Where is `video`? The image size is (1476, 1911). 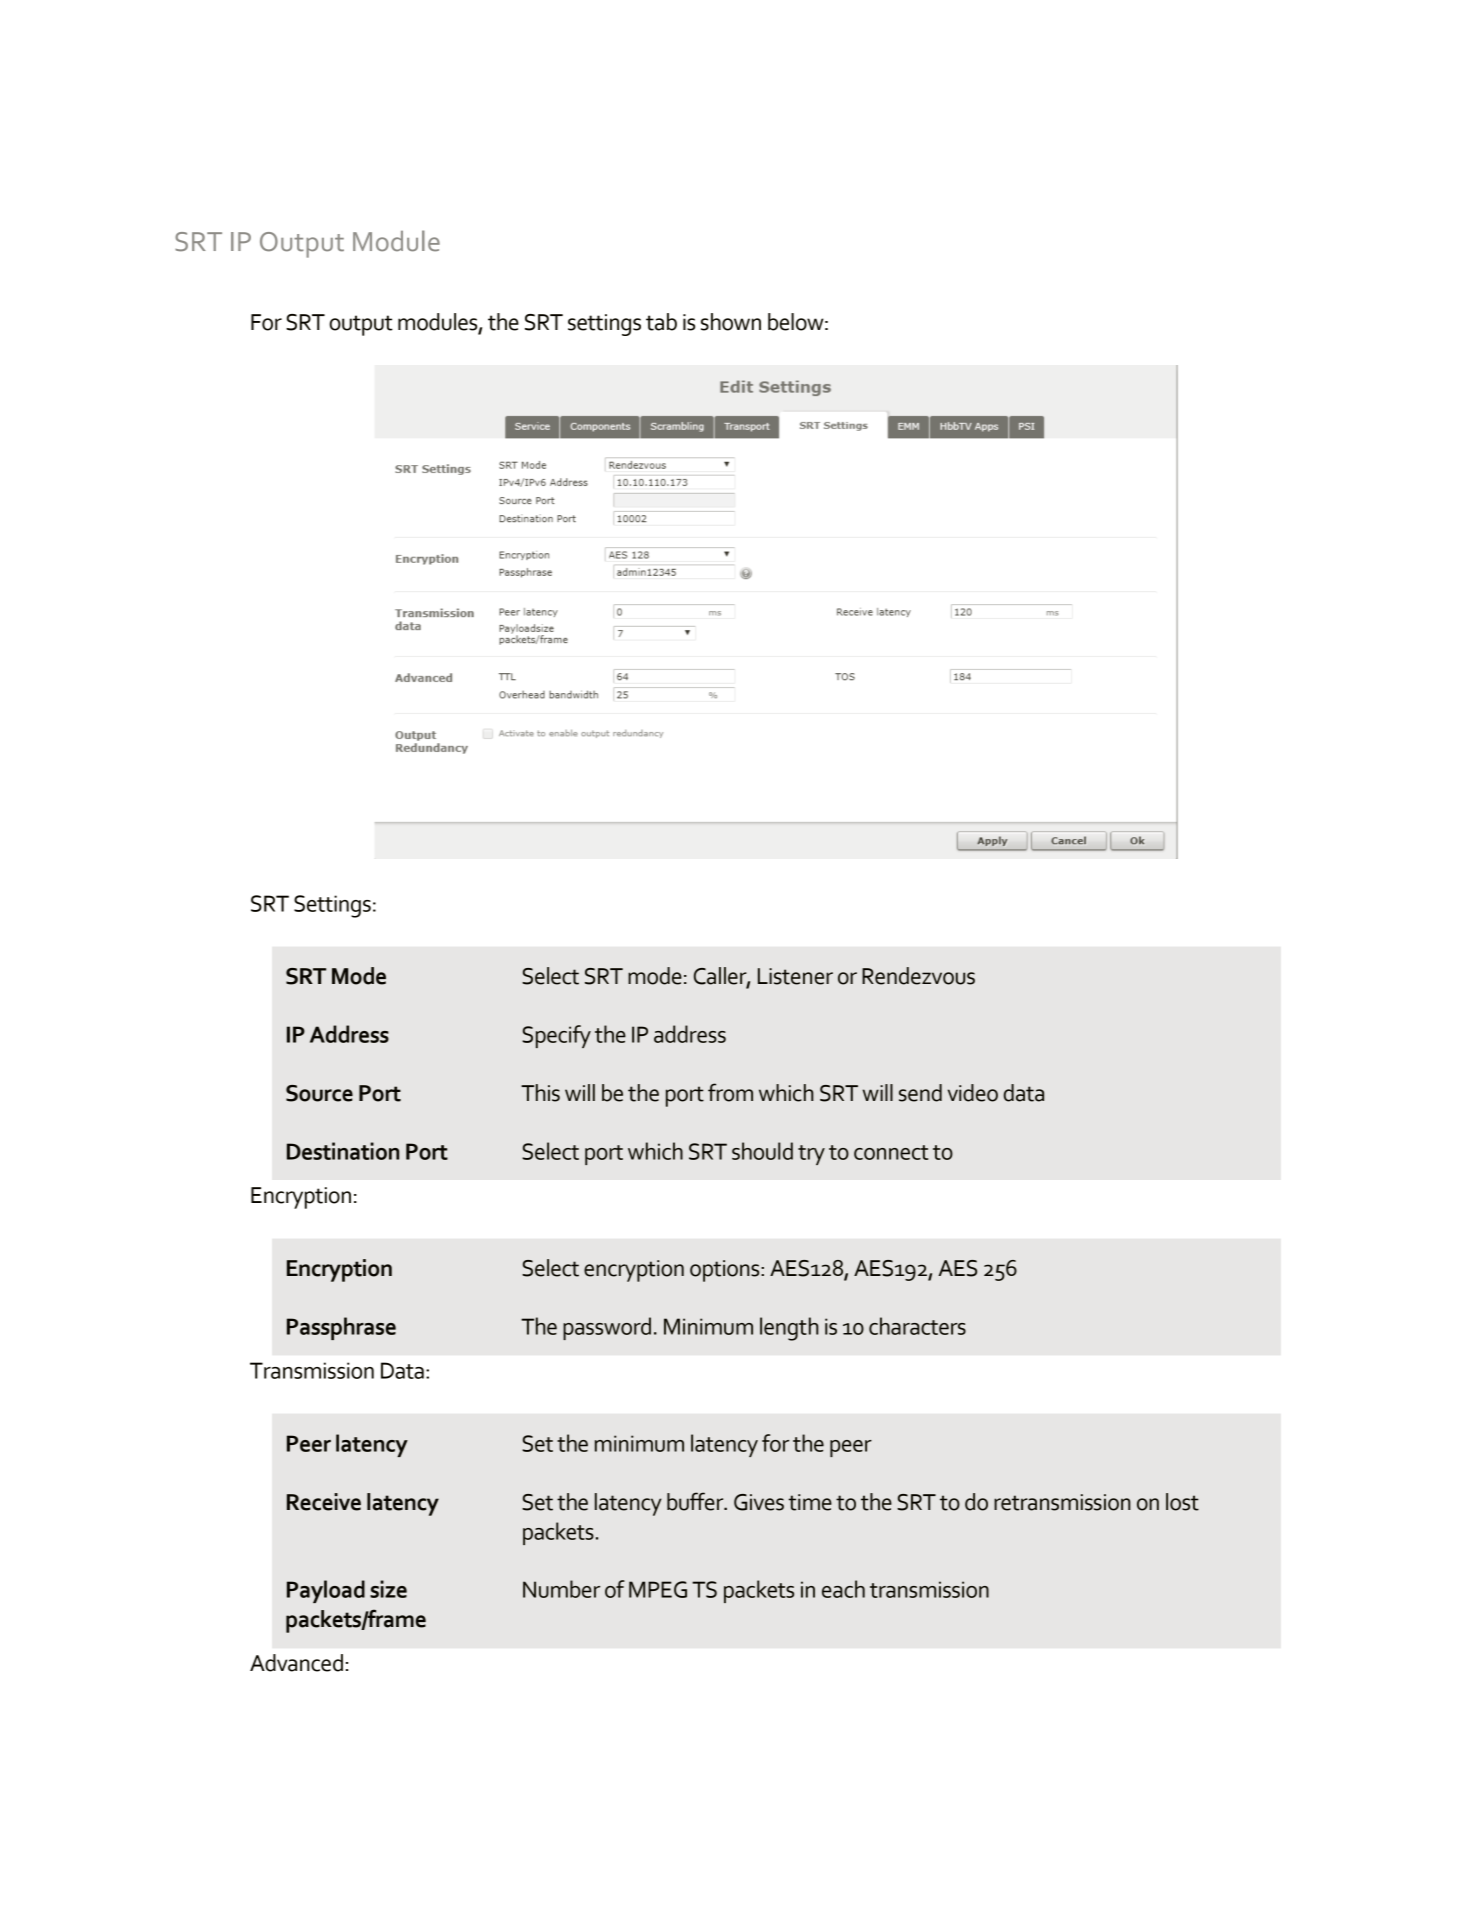
video is located at coordinates (973, 1093).
